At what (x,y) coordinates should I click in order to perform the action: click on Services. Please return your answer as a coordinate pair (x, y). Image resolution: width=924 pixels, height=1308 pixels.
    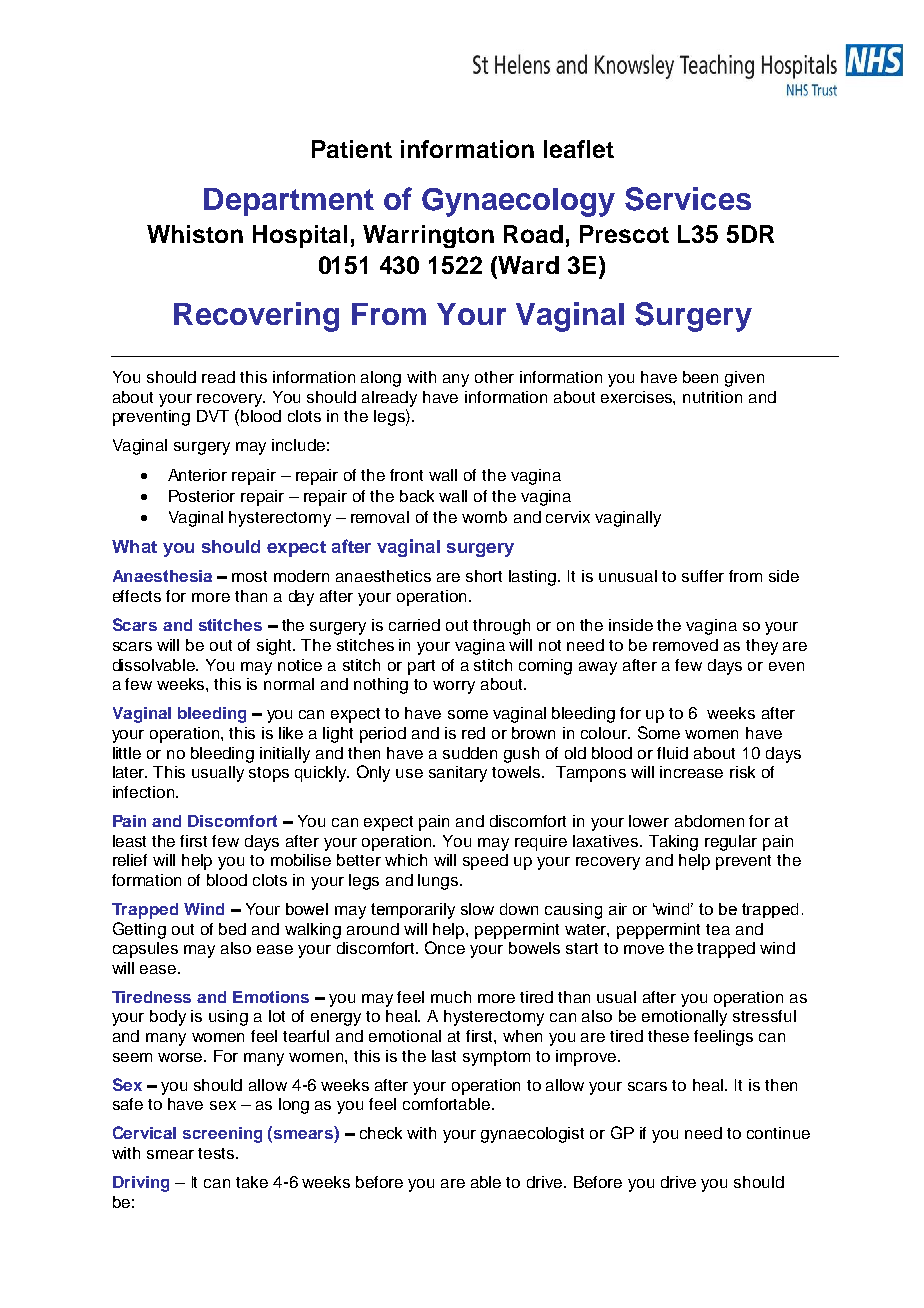
    Looking at the image, I should click on (688, 199).
